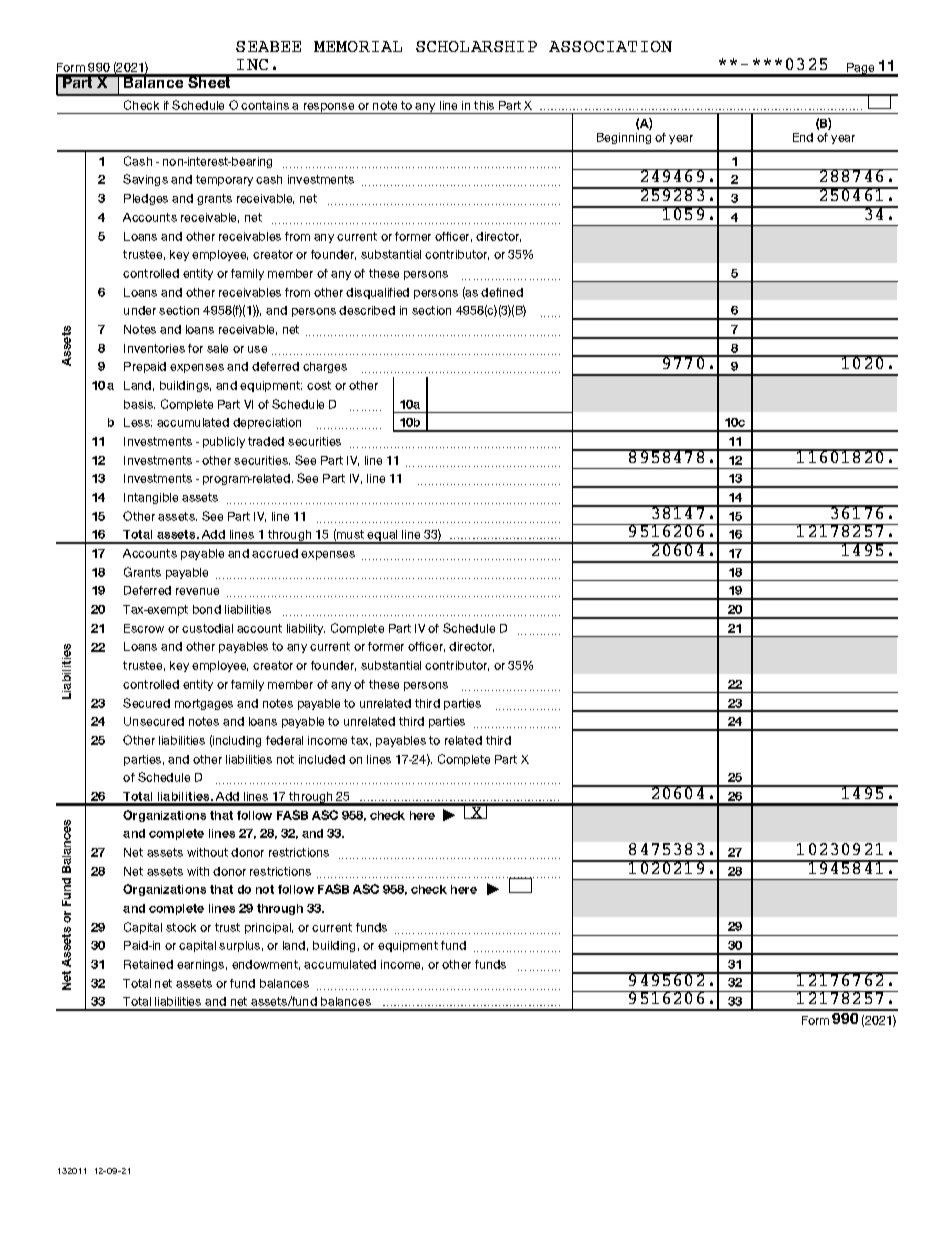 This page has height=1233, width=952. Describe the element at coordinates (358, 46) in the page. I see `MEMORIAL` at that location.
